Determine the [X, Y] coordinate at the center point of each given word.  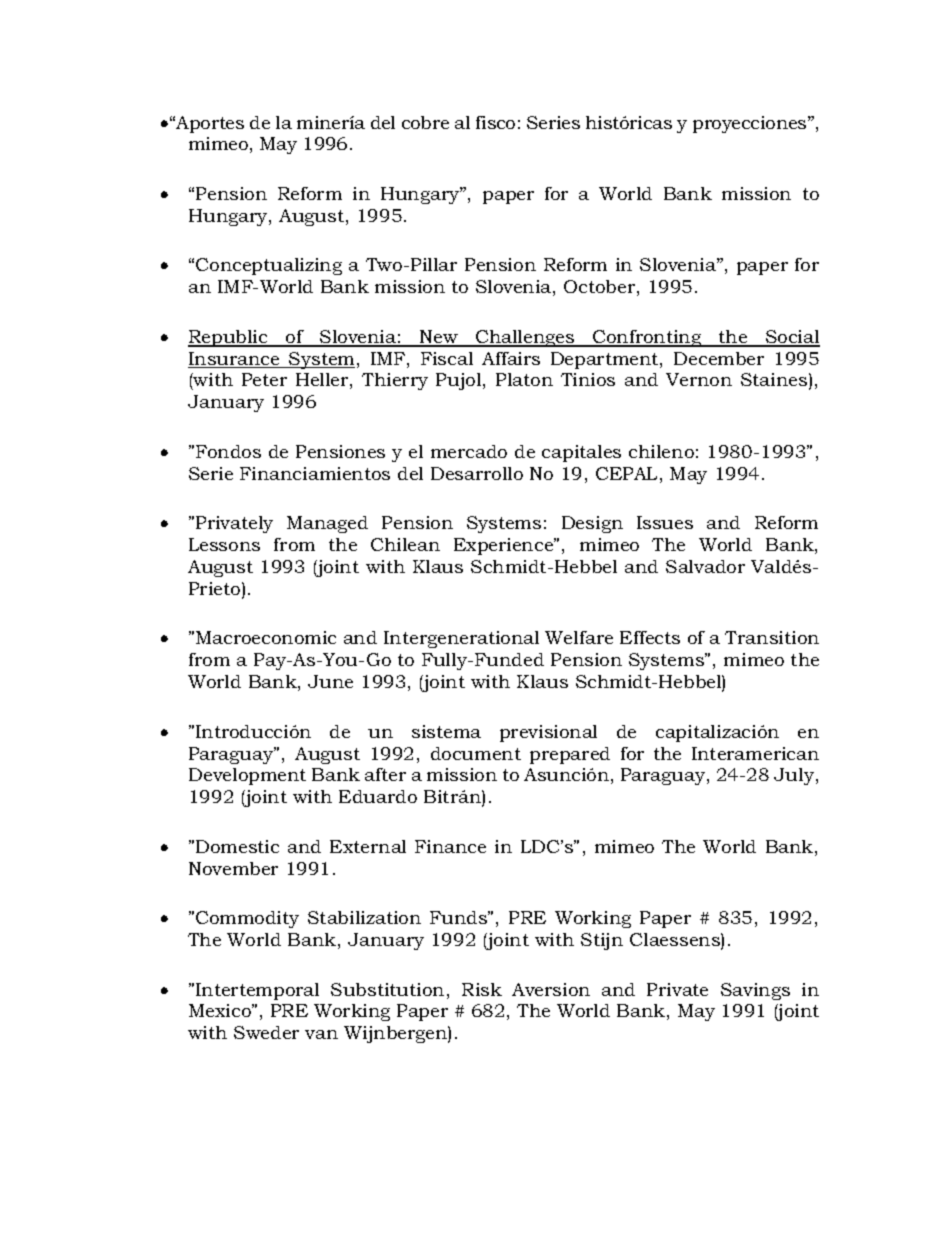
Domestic [237, 846]
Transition [772, 637]
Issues [665, 522]
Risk [482, 989]
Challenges [525, 338]
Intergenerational [461, 639]
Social [792, 338]
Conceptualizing [269, 266]
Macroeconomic [266, 637]
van [321, 1034]
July [795, 776]
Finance [450, 846]
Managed [327, 524]
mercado [469, 451]
